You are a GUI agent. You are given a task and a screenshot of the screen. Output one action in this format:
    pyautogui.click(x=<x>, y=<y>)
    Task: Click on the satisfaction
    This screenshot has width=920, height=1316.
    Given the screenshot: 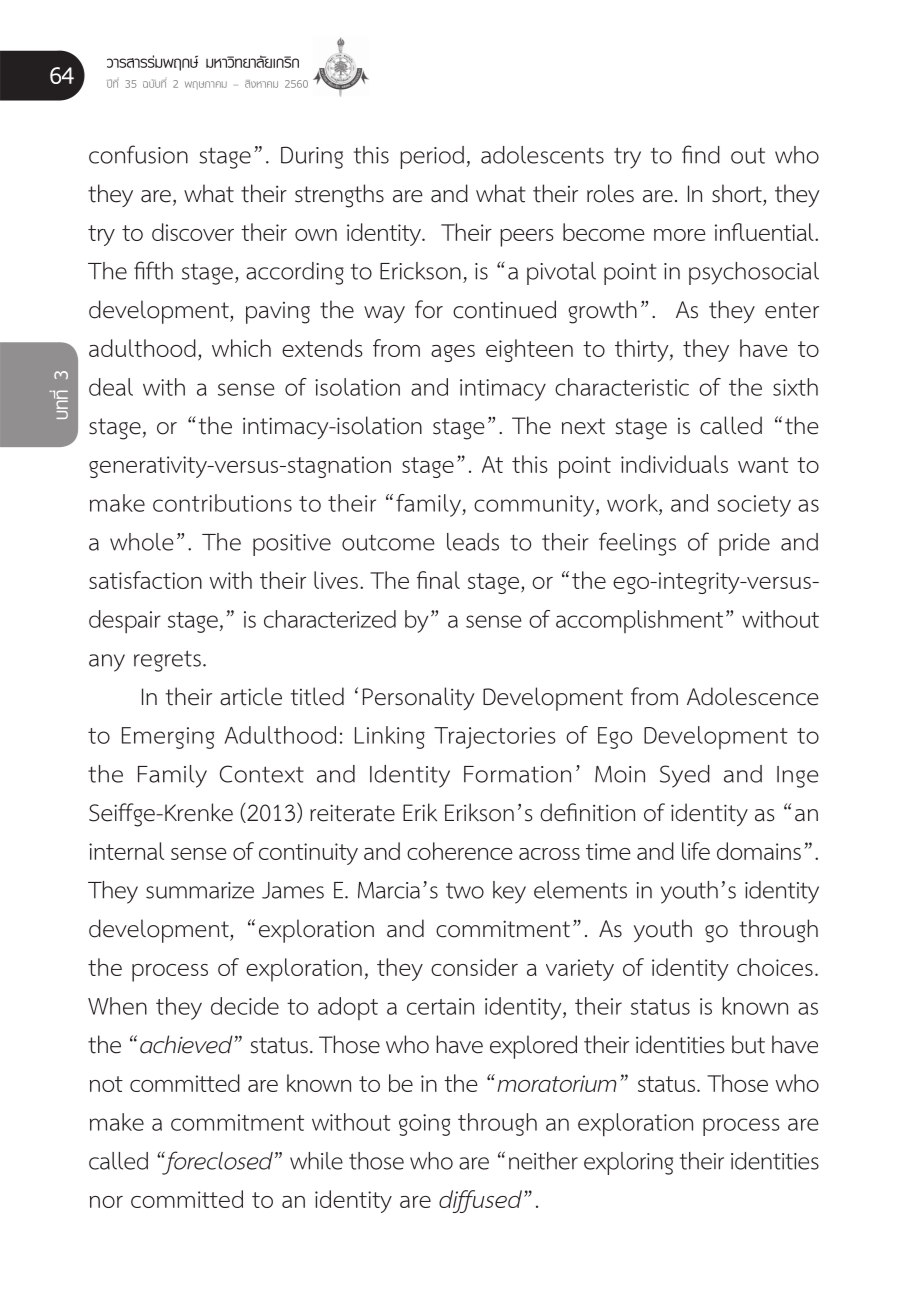 What is the action you would take?
    pyautogui.click(x=145, y=580)
